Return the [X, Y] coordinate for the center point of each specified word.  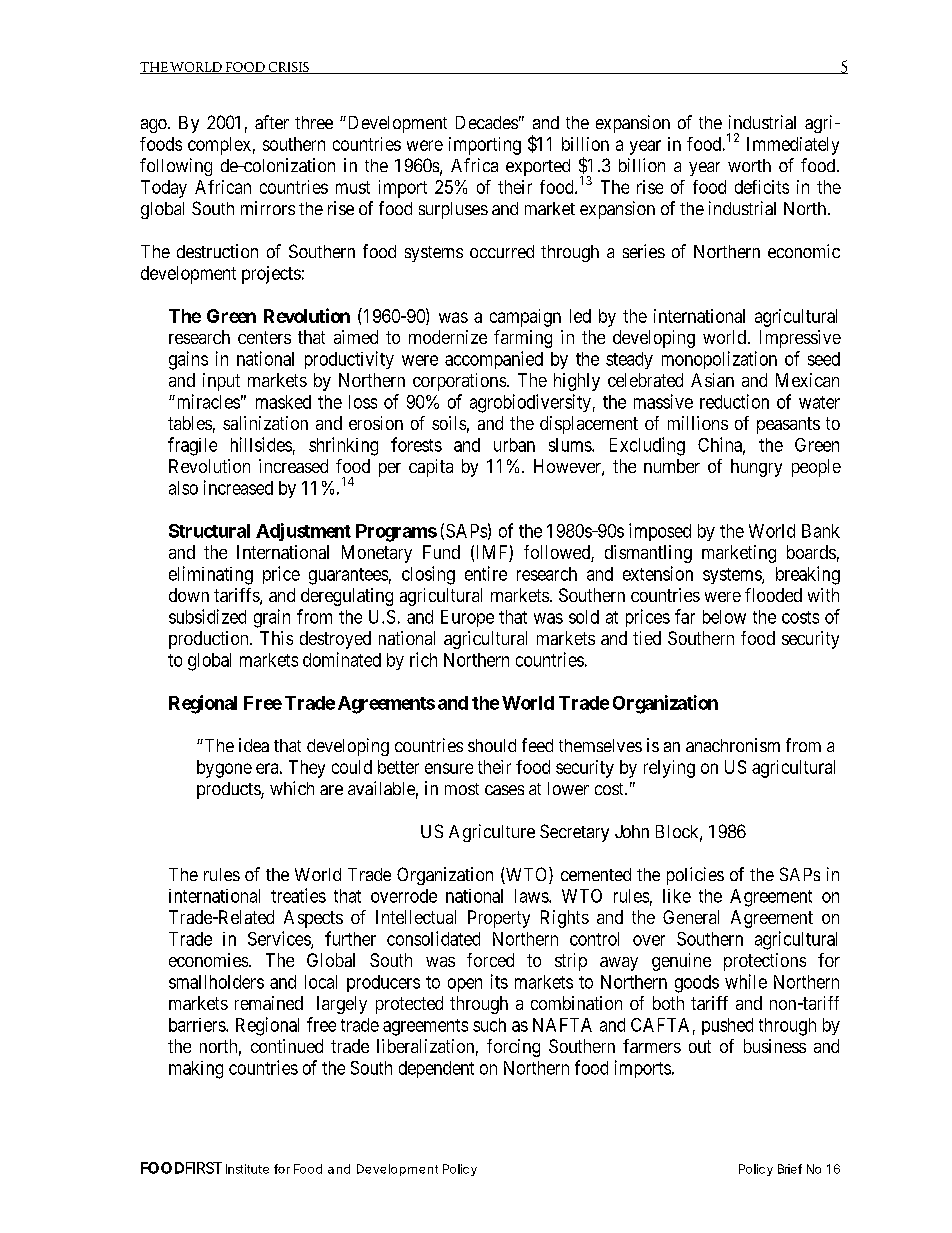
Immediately [793, 146]
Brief [790, 1169]
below [724, 617]
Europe [467, 618]
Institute [247, 1169]
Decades [487, 122]
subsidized [207, 616]
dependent [436, 1069]
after [272, 122]
